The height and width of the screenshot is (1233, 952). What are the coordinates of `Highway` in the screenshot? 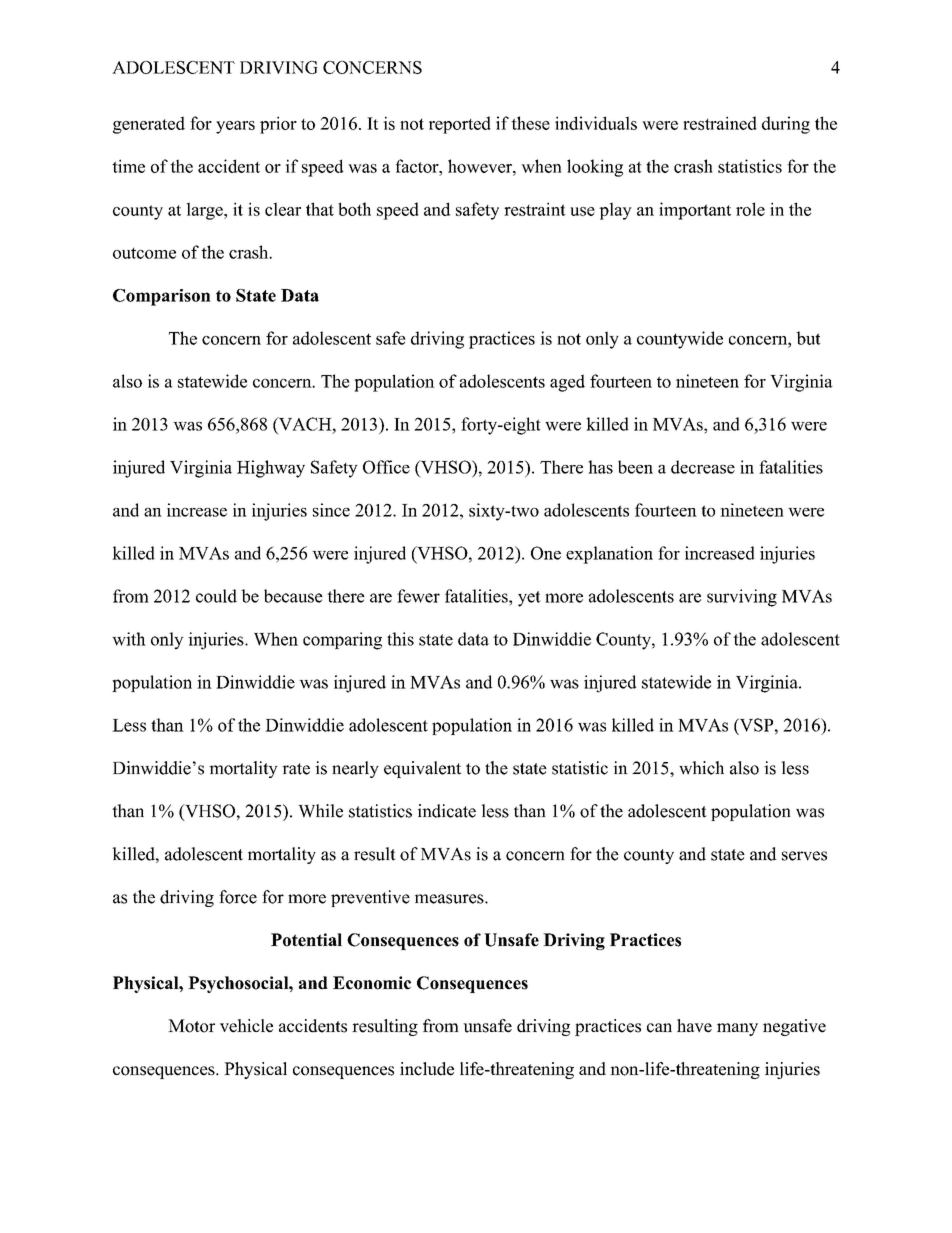 It's located at (271, 469).
